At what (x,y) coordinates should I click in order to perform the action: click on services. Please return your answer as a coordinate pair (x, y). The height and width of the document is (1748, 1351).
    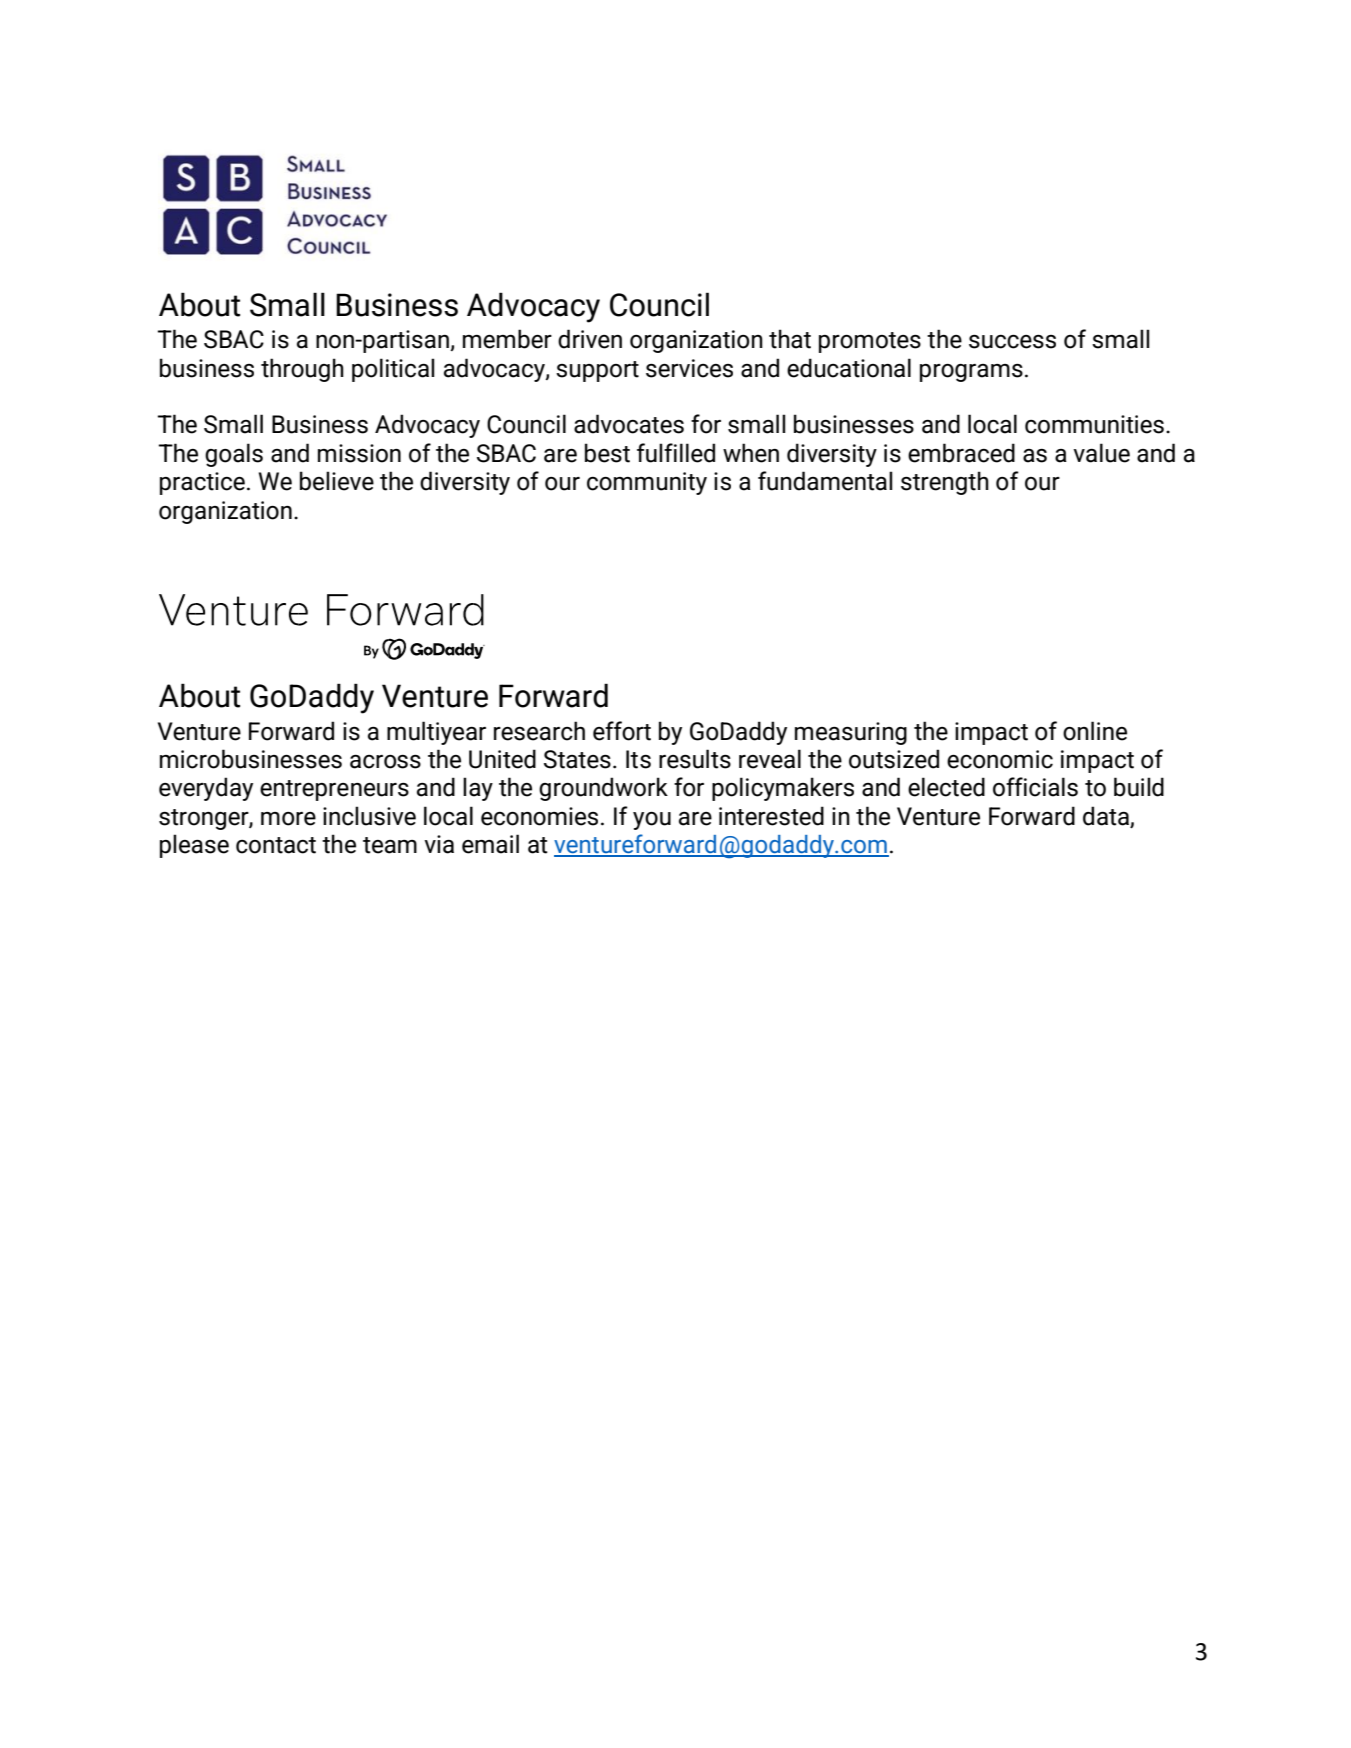
    Looking at the image, I should click on (689, 368).
